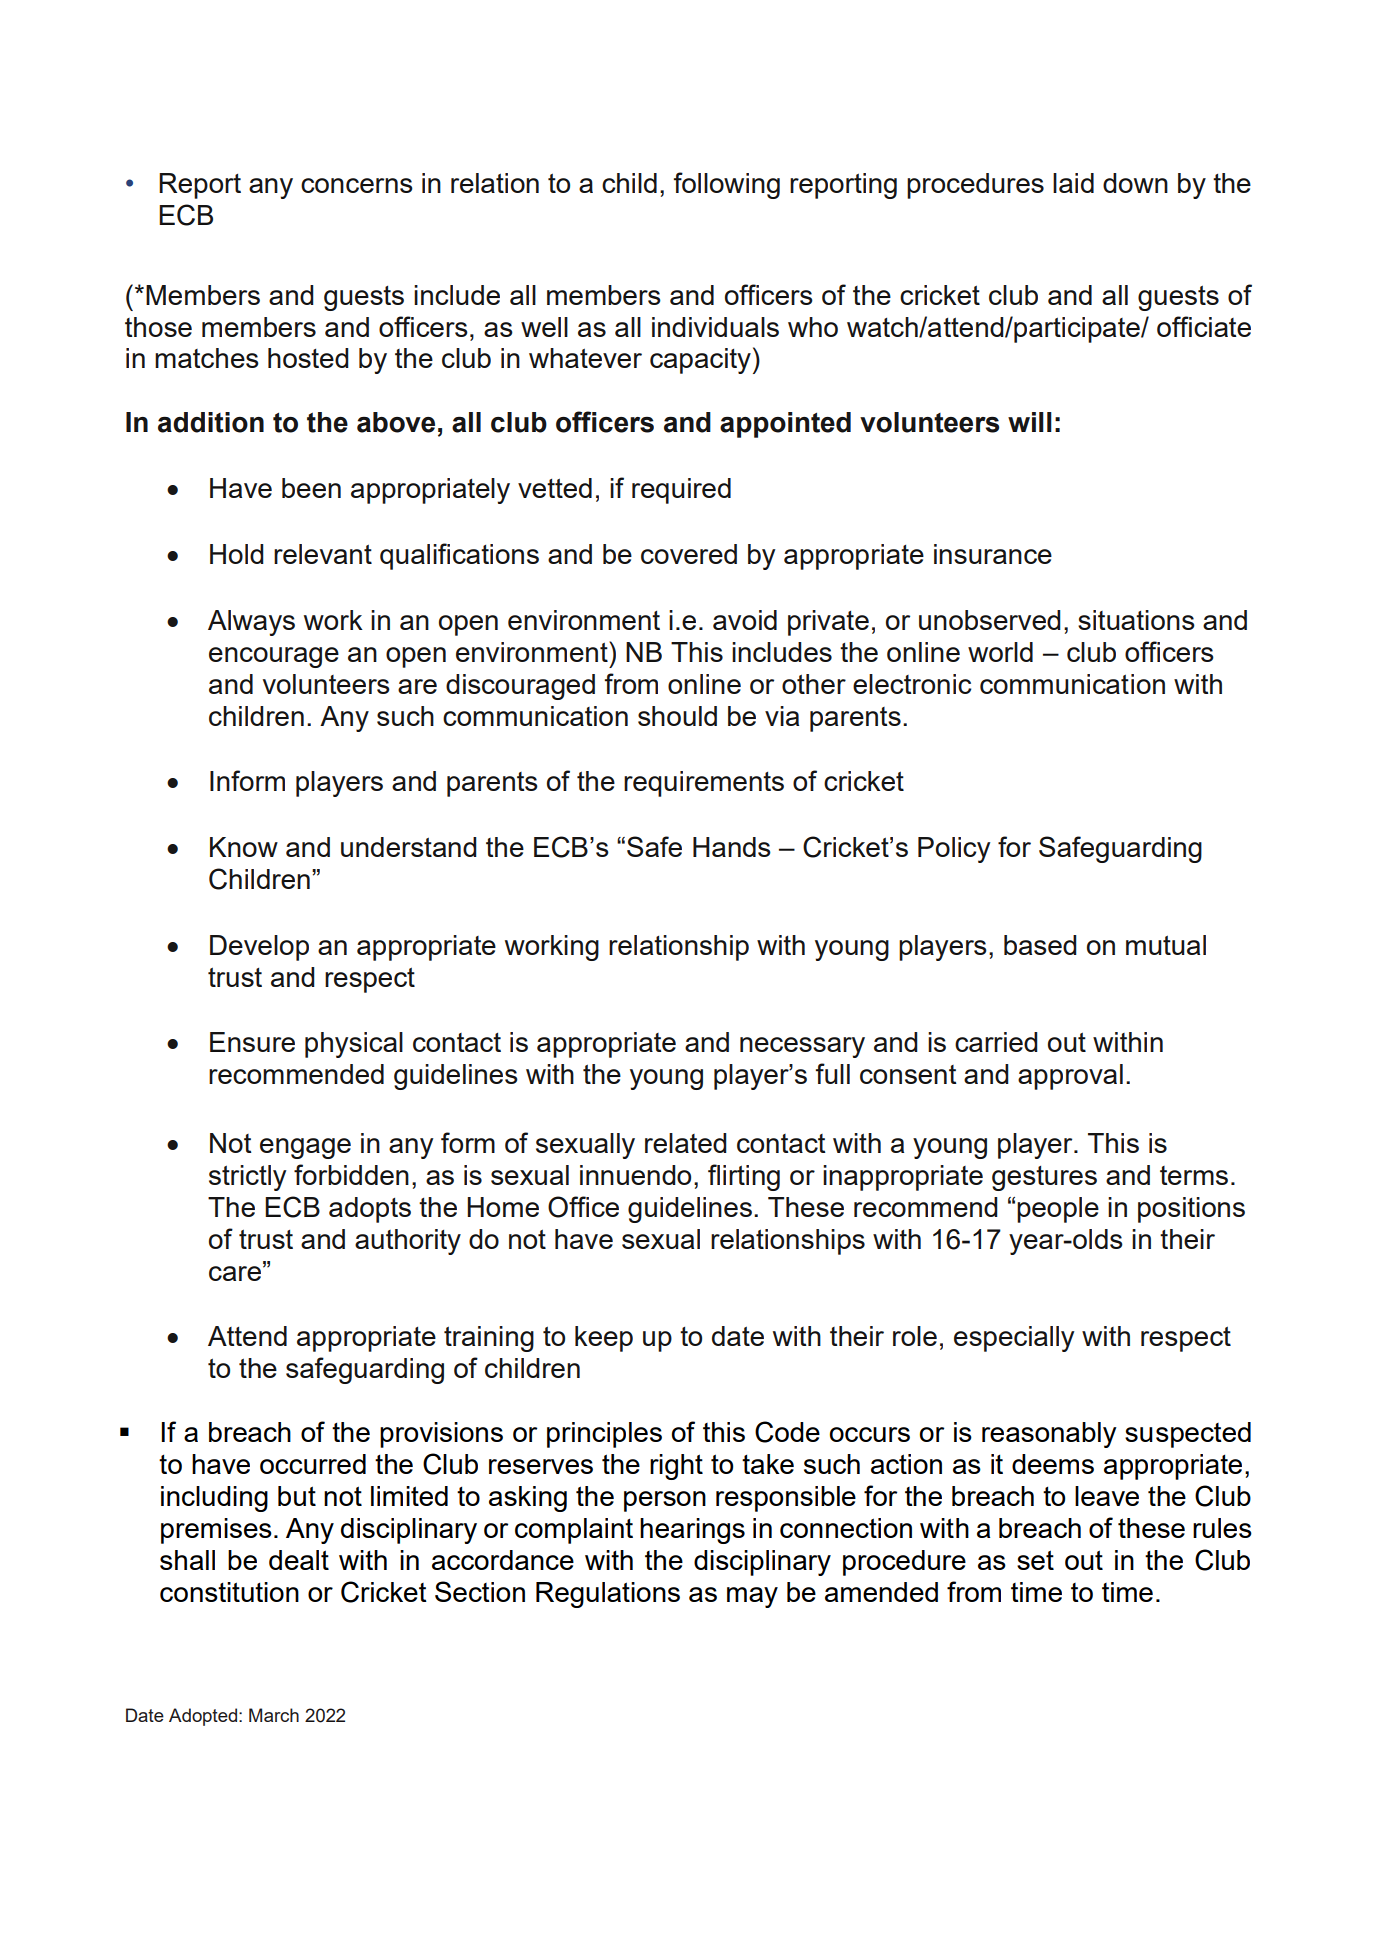  Describe the element at coordinates (259, 948) in the document. I see `Develop` at that location.
